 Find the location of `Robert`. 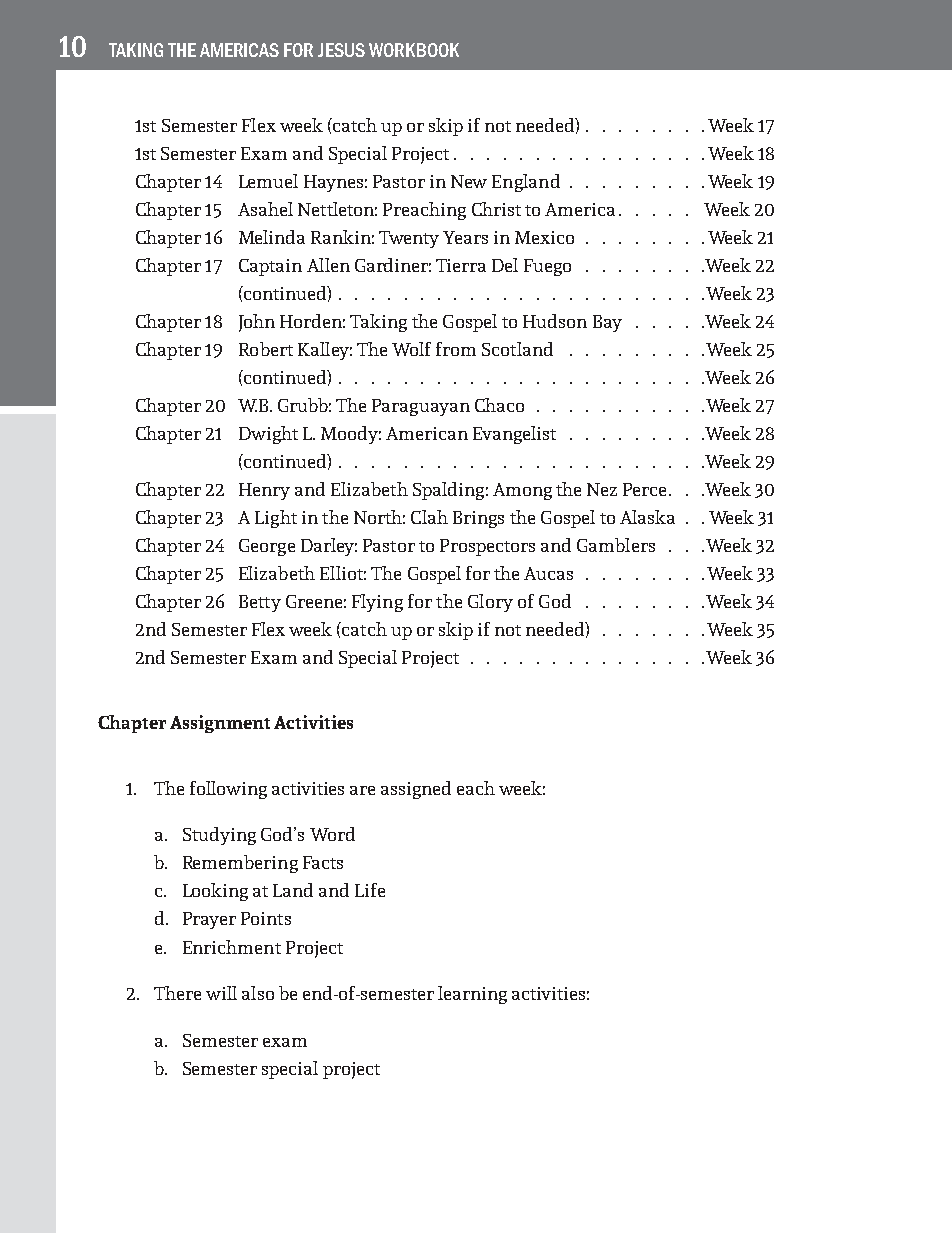

Robert is located at coordinates (266, 349).
